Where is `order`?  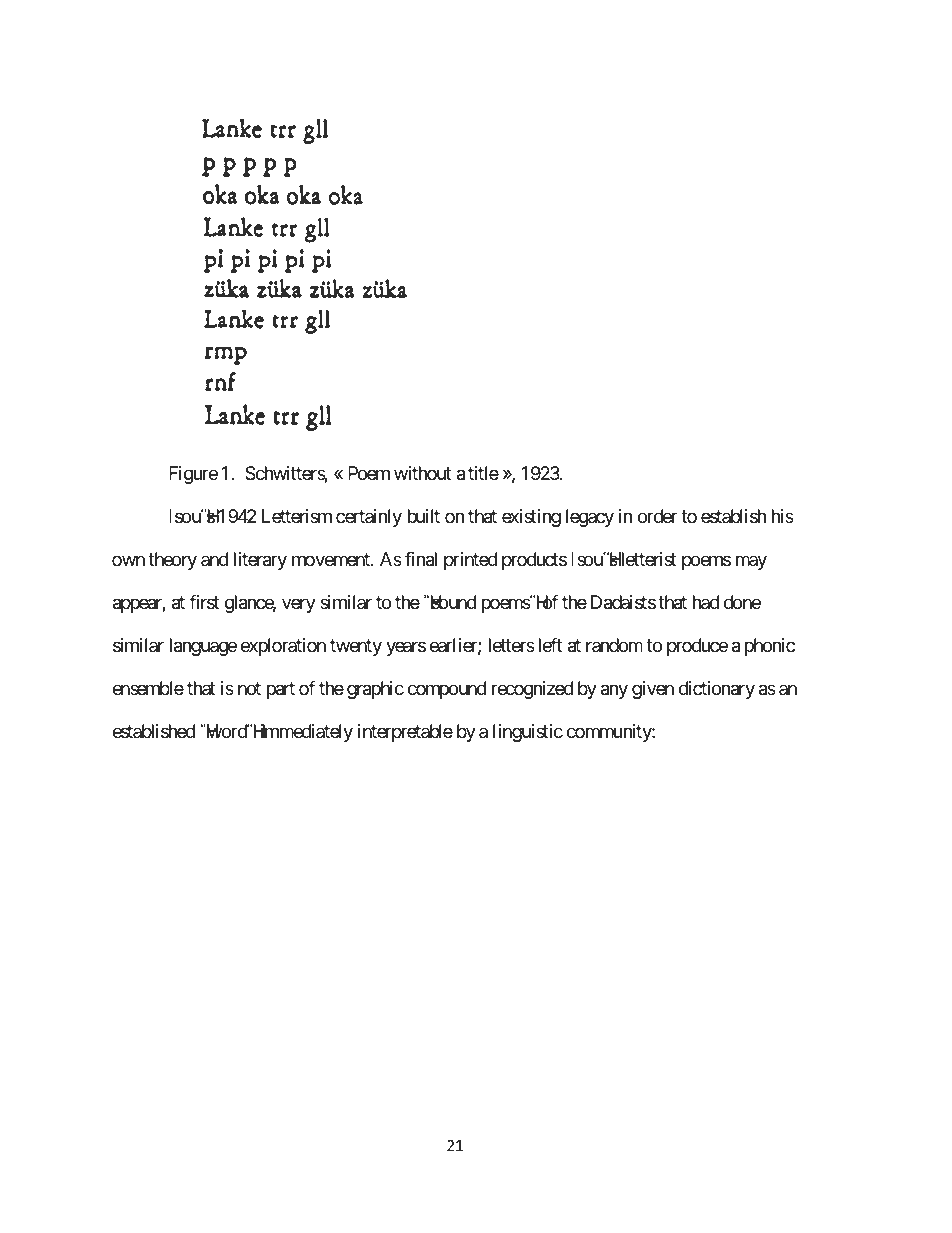 order is located at coordinates (657, 516).
